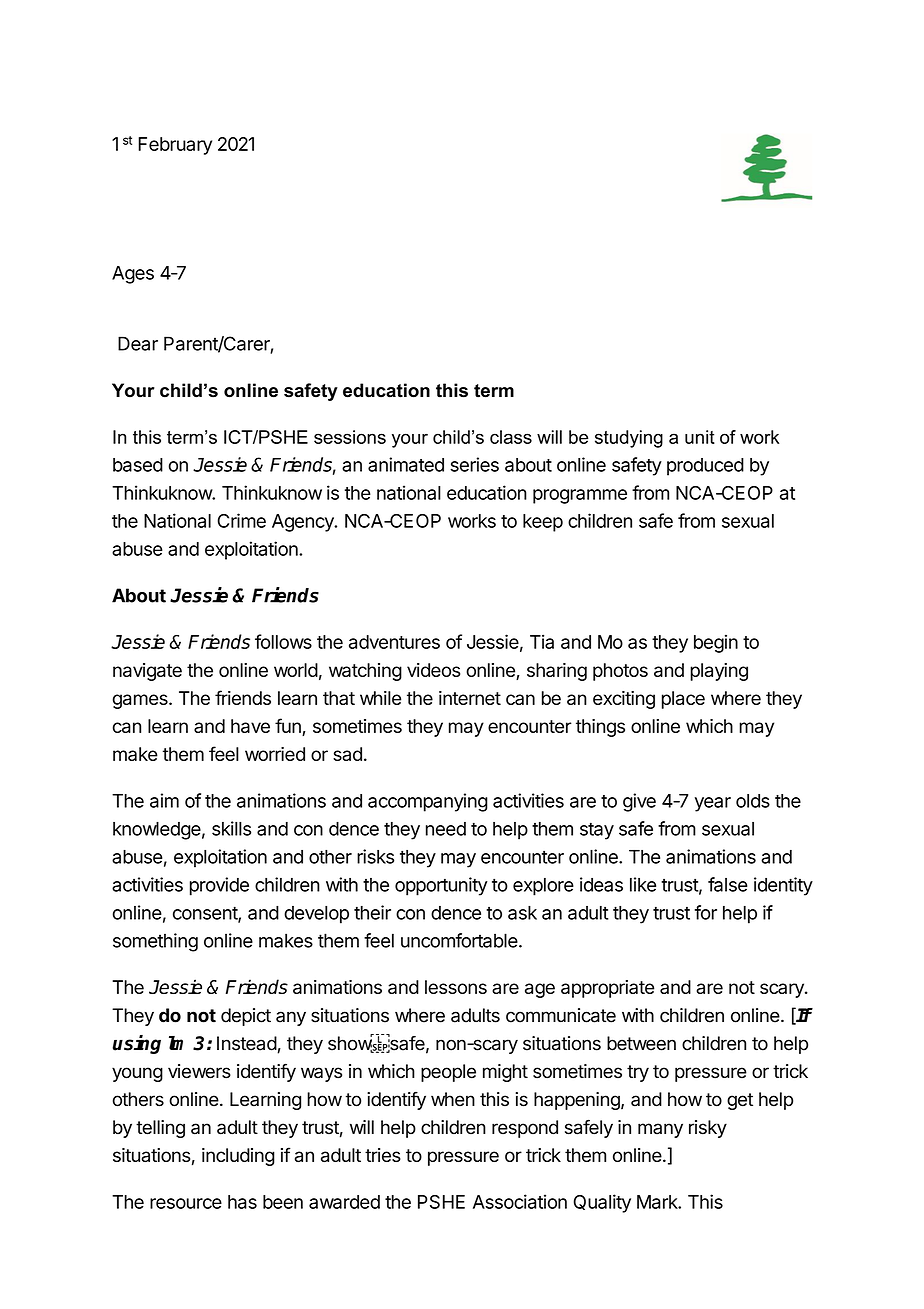 The height and width of the screenshot is (1309, 924). What do you see at coordinates (520, 1201) in the screenshot?
I see `Association` at bounding box center [520, 1201].
